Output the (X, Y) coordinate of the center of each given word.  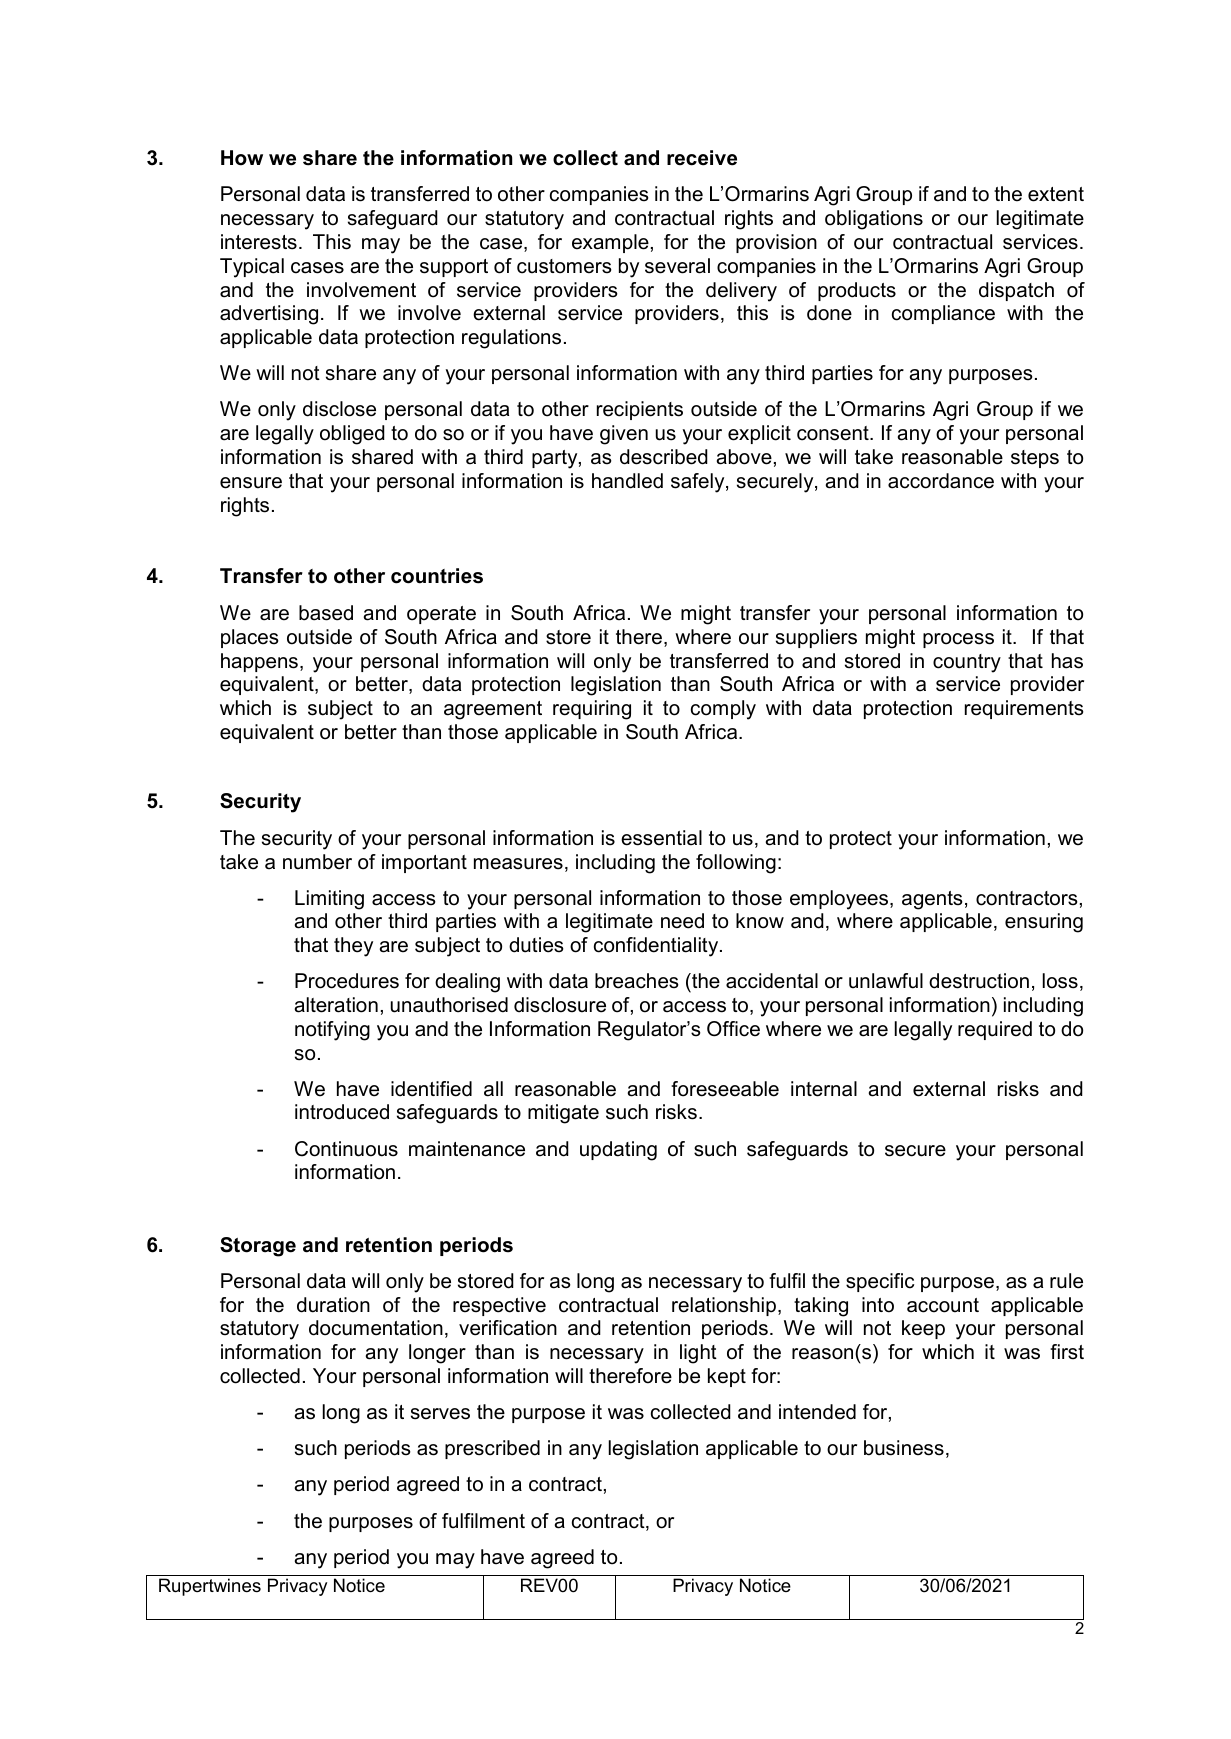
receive (702, 158)
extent (1056, 194)
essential (661, 838)
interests (259, 242)
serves (440, 1414)
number (317, 862)
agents (932, 900)
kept (727, 1377)
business (904, 1448)
